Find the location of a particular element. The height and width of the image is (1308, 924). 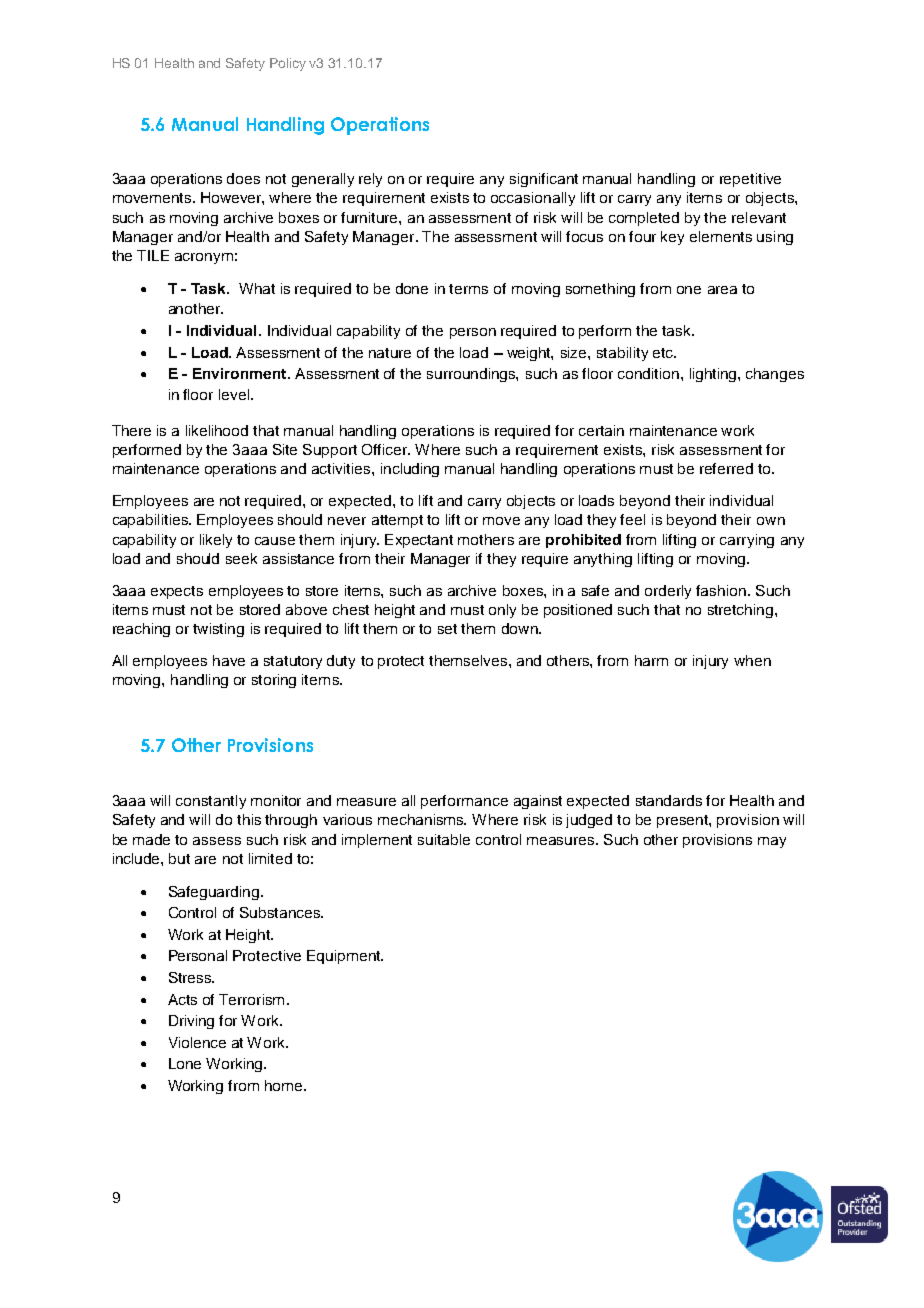

present is located at coordinates (683, 821).
